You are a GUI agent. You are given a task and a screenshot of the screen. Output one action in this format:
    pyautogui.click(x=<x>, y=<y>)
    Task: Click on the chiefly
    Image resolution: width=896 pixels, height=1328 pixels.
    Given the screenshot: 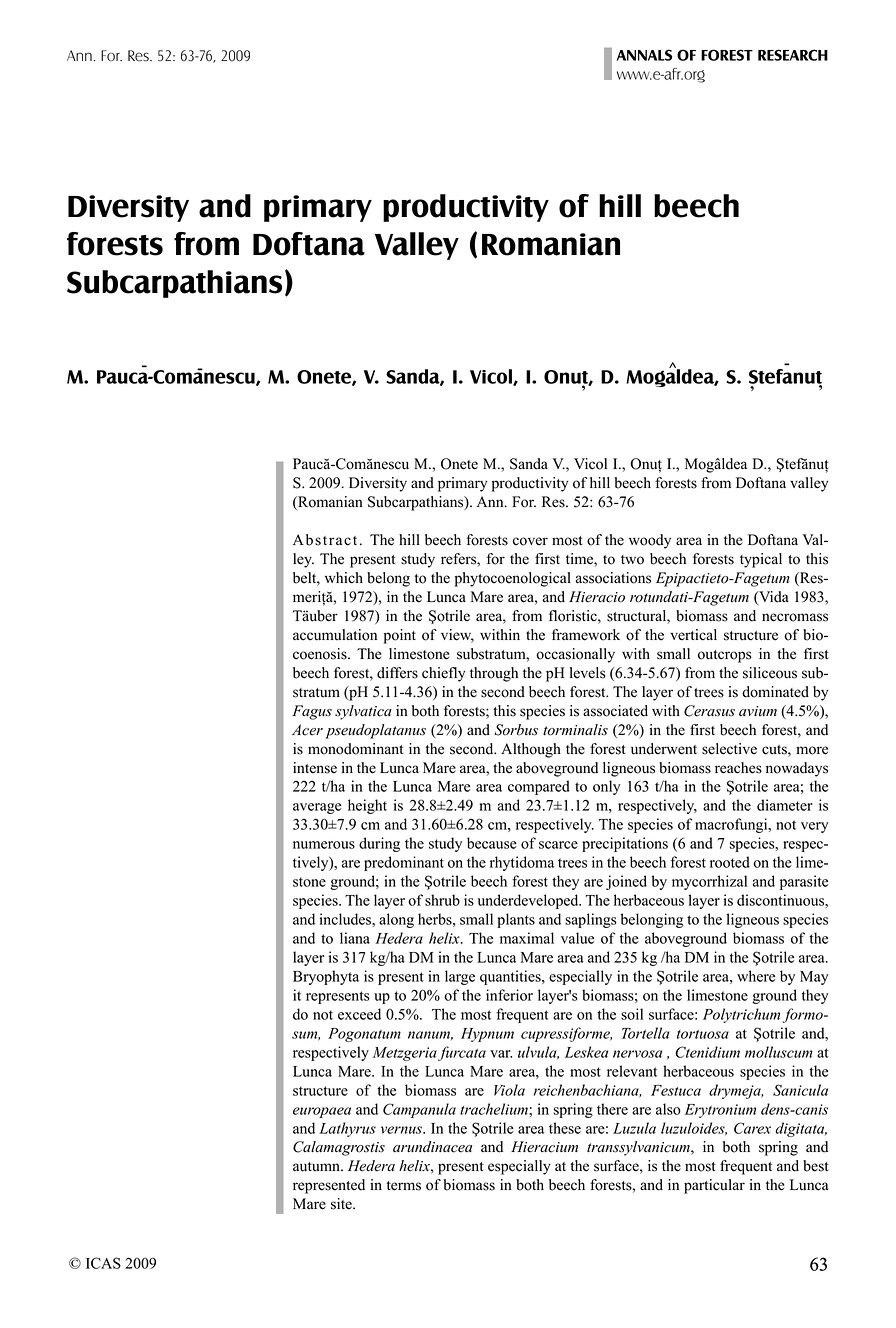 What is the action you would take?
    pyautogui.click(x=443, y=674)
